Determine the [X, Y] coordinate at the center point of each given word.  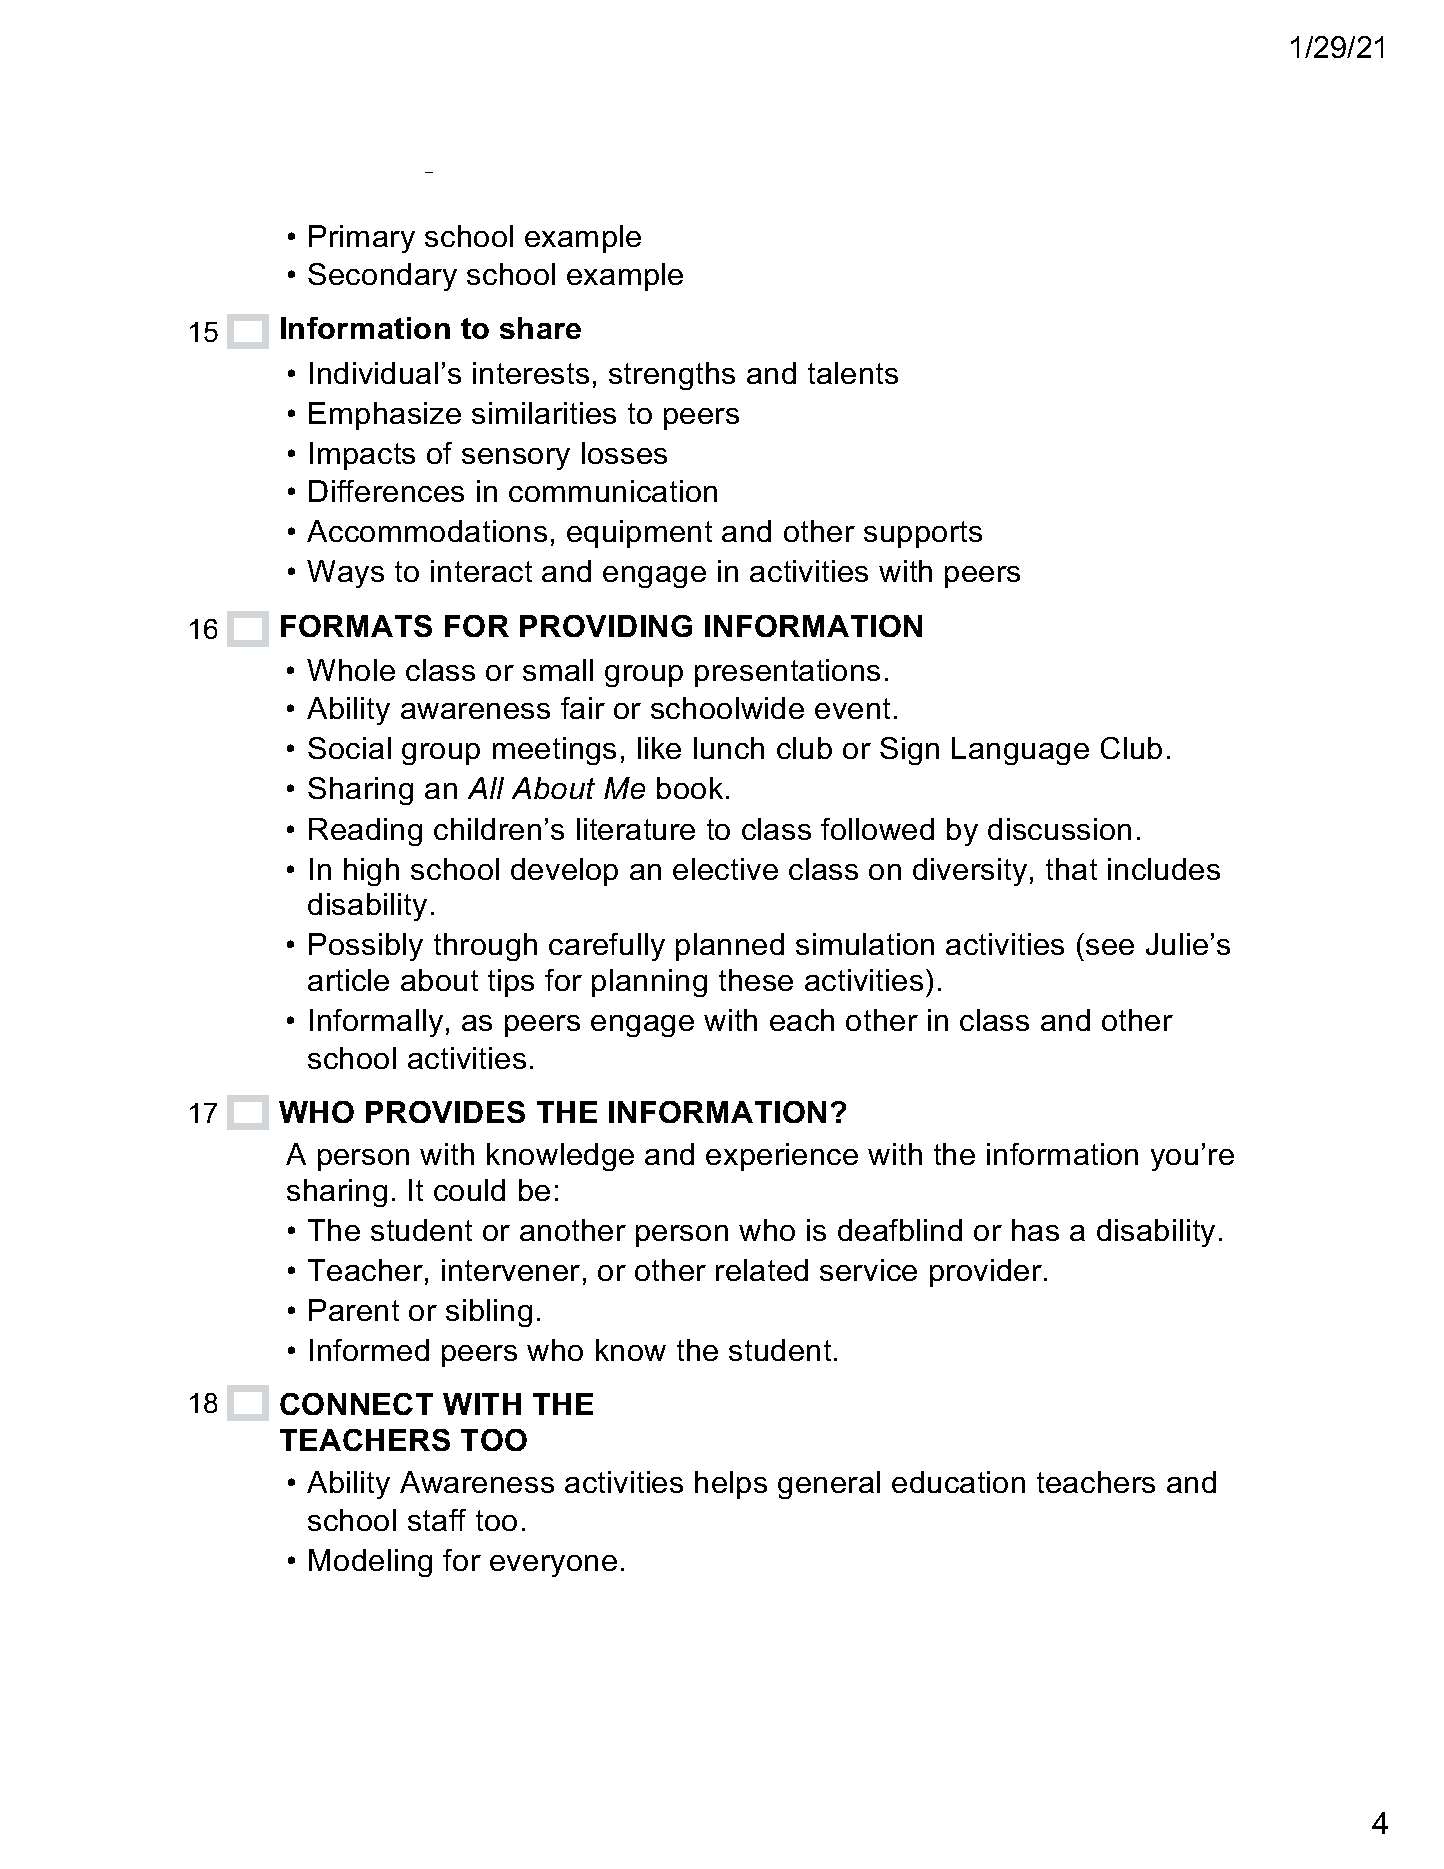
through [485, 947]
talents [853, 373]
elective [725, 869]
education [958, 1482]
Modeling [370, 1563]
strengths [672, 376]
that [1071, 869]
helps [731, 1485]
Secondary [382, 277]
